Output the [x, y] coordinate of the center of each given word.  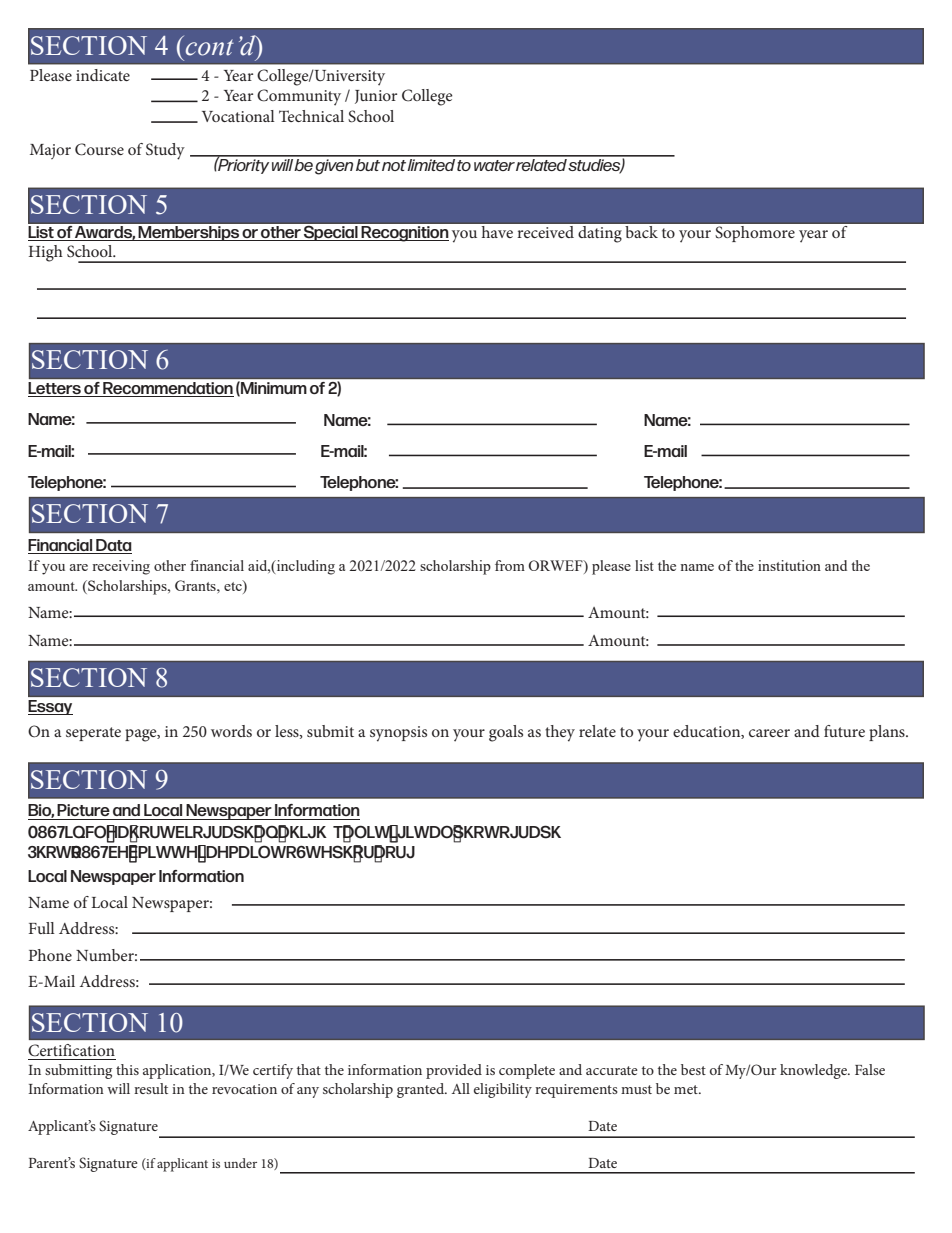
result [151, 1088]
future [844, 731]
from [510, 565]
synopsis [398, 734]
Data [114, 545]
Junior [376, 97]
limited [432, 163]
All [461, 1088]
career [769, 733]
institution [789, 565]
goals [506, 733]
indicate [103, 75]
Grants [196, 585]
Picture [83, 810]
